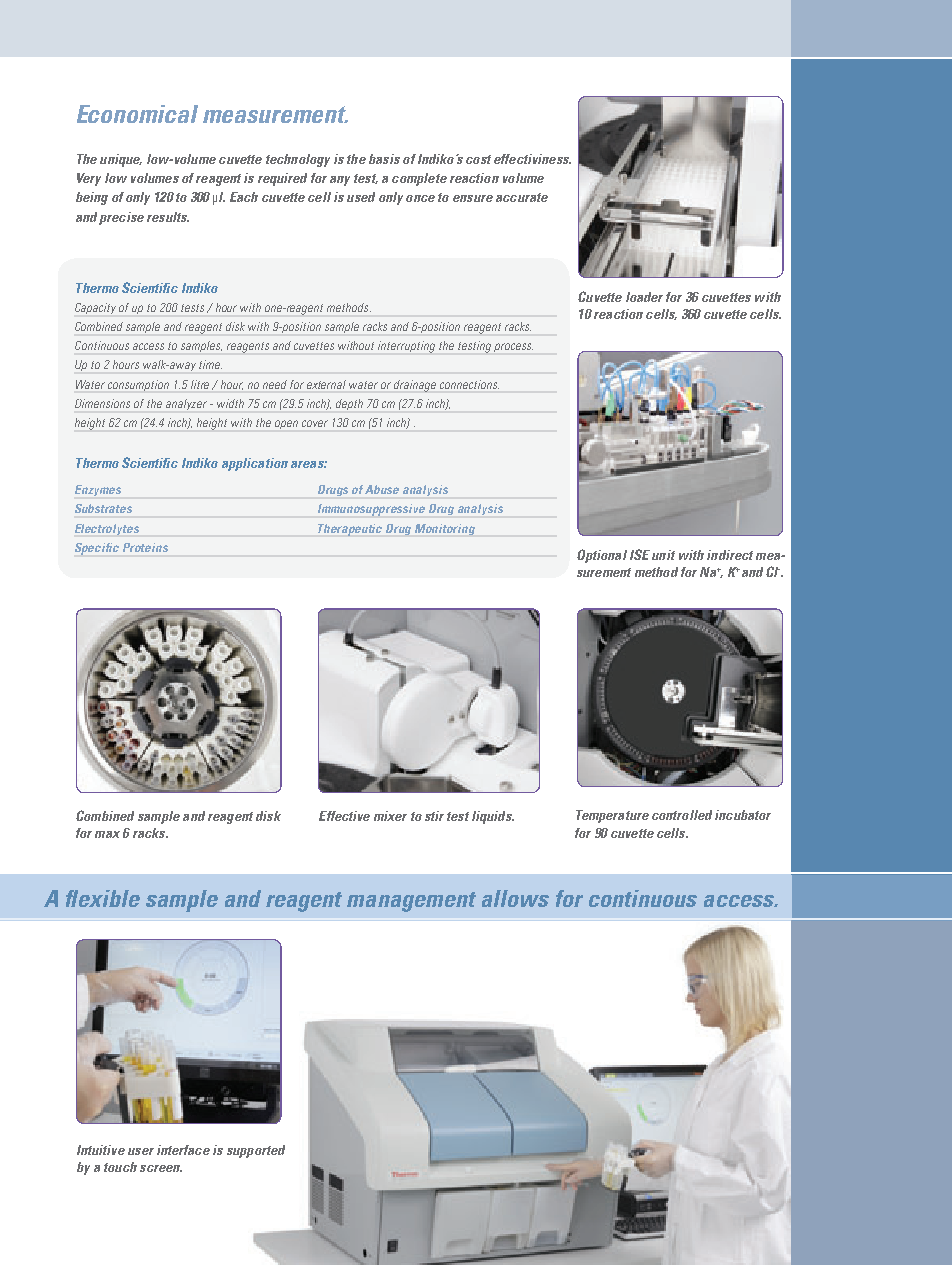 The width and height of the screenshot is (952, 1265). Describe the element at coordinates (445, 529) in the screenshot. I see `Monitoring` at that location.
